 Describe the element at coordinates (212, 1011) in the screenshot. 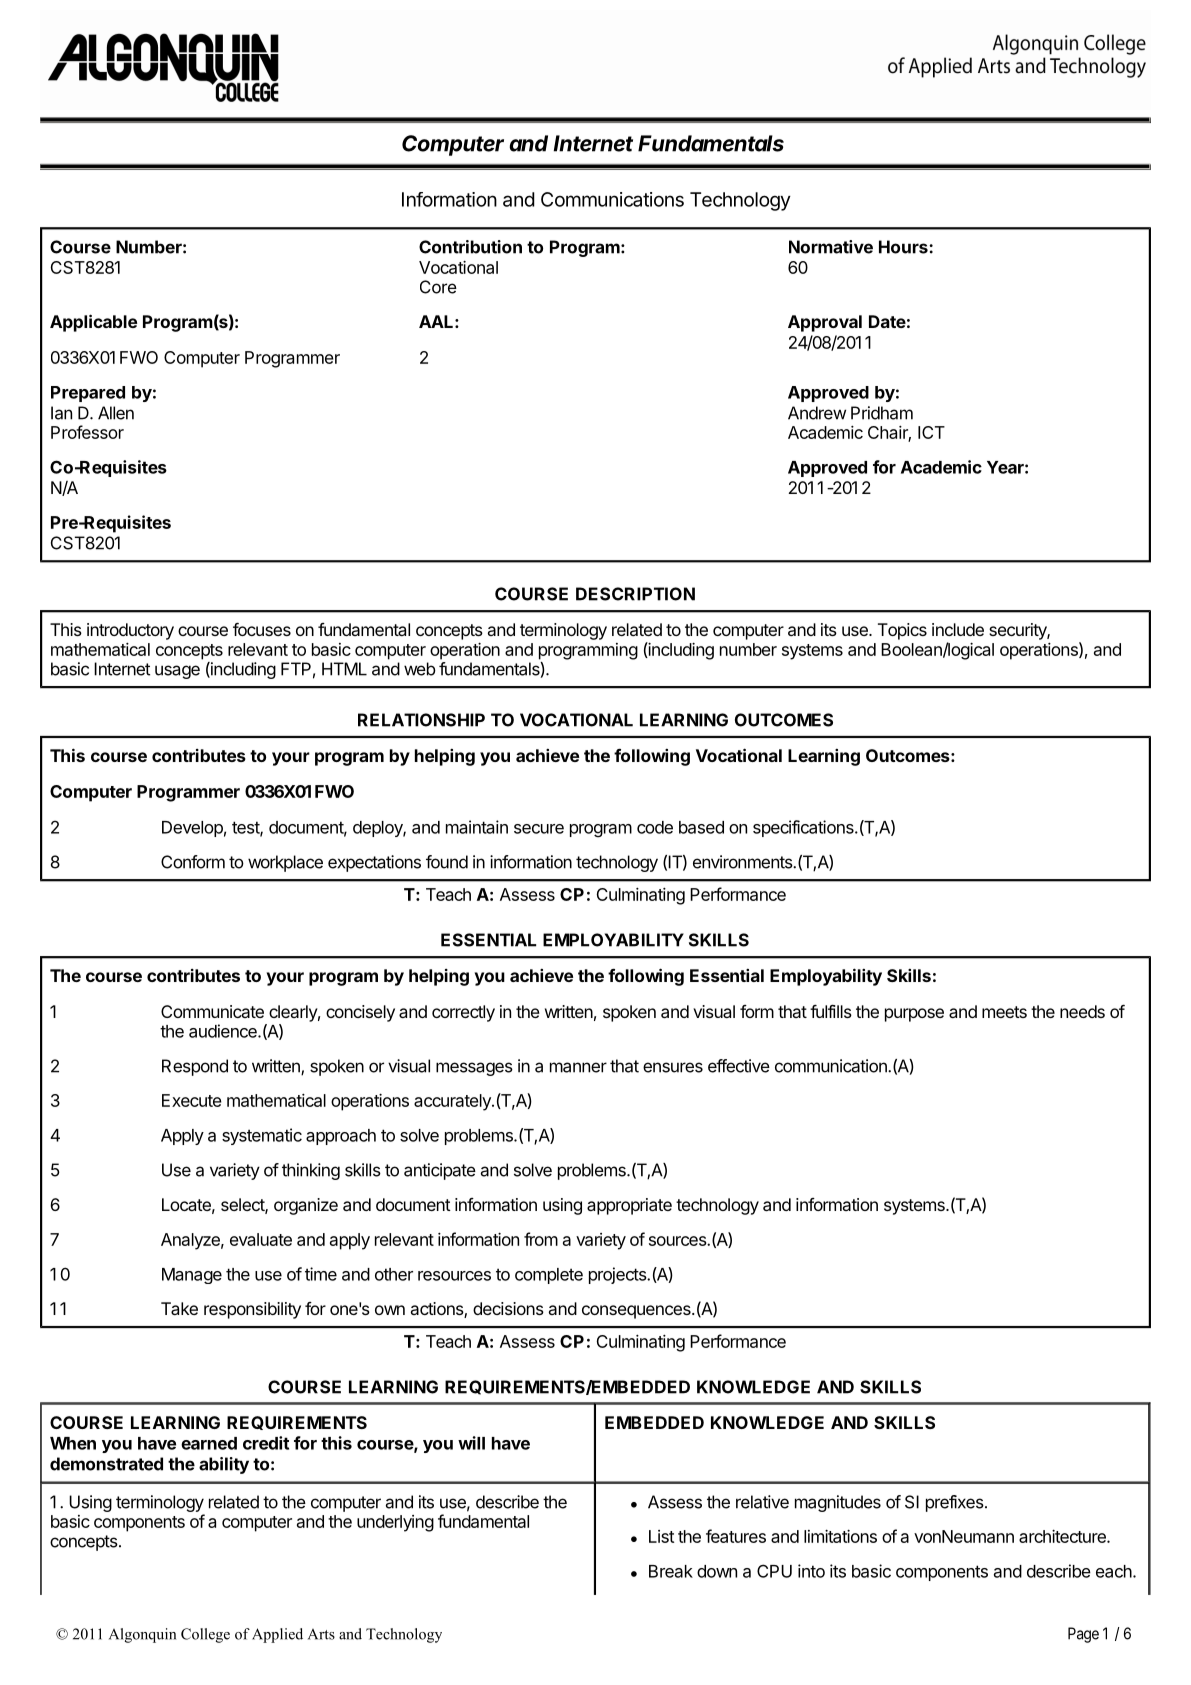

I see `Communicate` at that location.
